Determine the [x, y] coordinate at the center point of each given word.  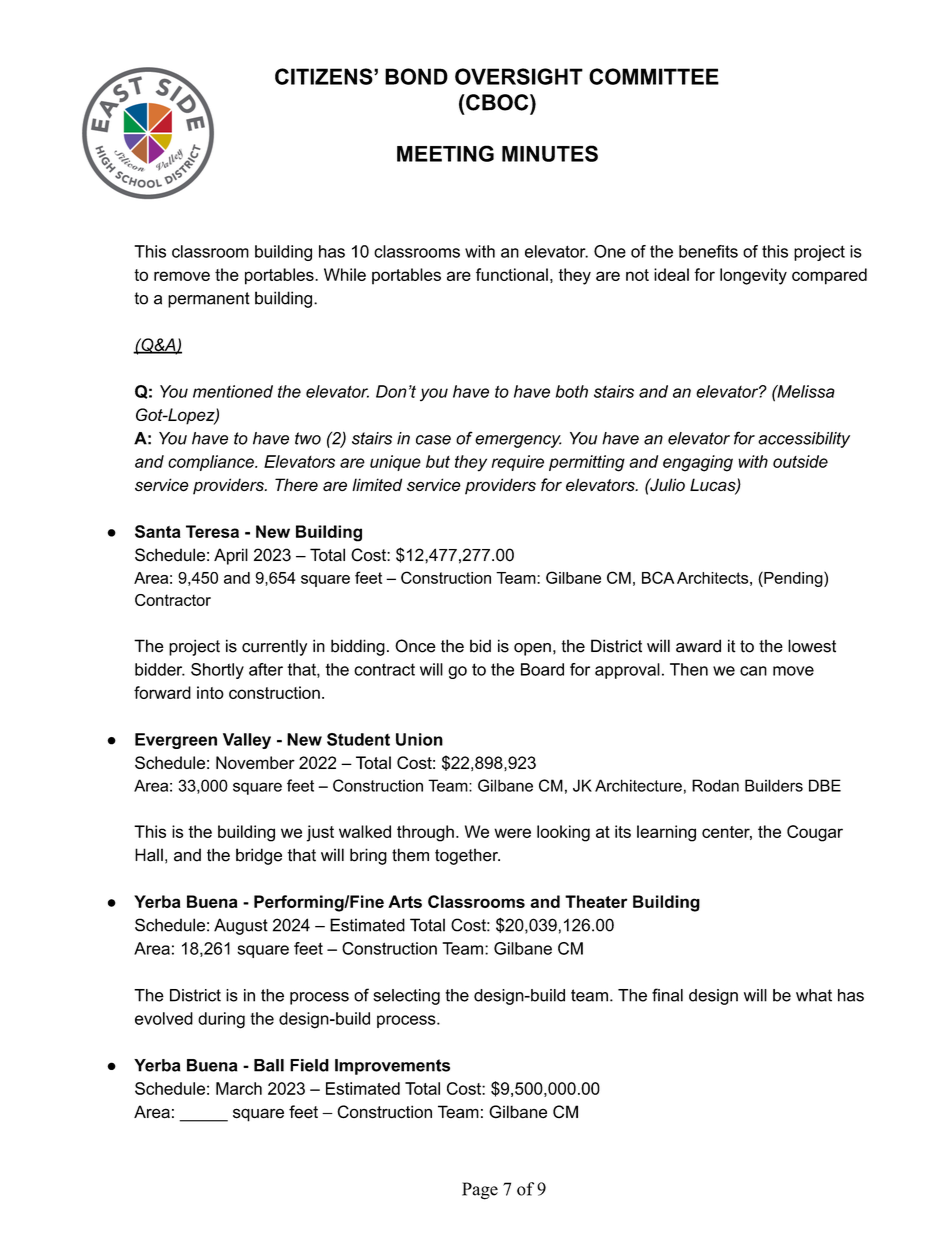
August [241, 926]
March [239, 1088]
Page [480, 1191]
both [572, 391]
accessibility [804, 440]
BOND [416, 76]
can [753, 671]
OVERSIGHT [519, 76]
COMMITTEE [654, 76]
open [532, 649]
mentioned [233, 391]
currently [274, 647]
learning [666, 833]
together [467, 856]
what [814, 995]
